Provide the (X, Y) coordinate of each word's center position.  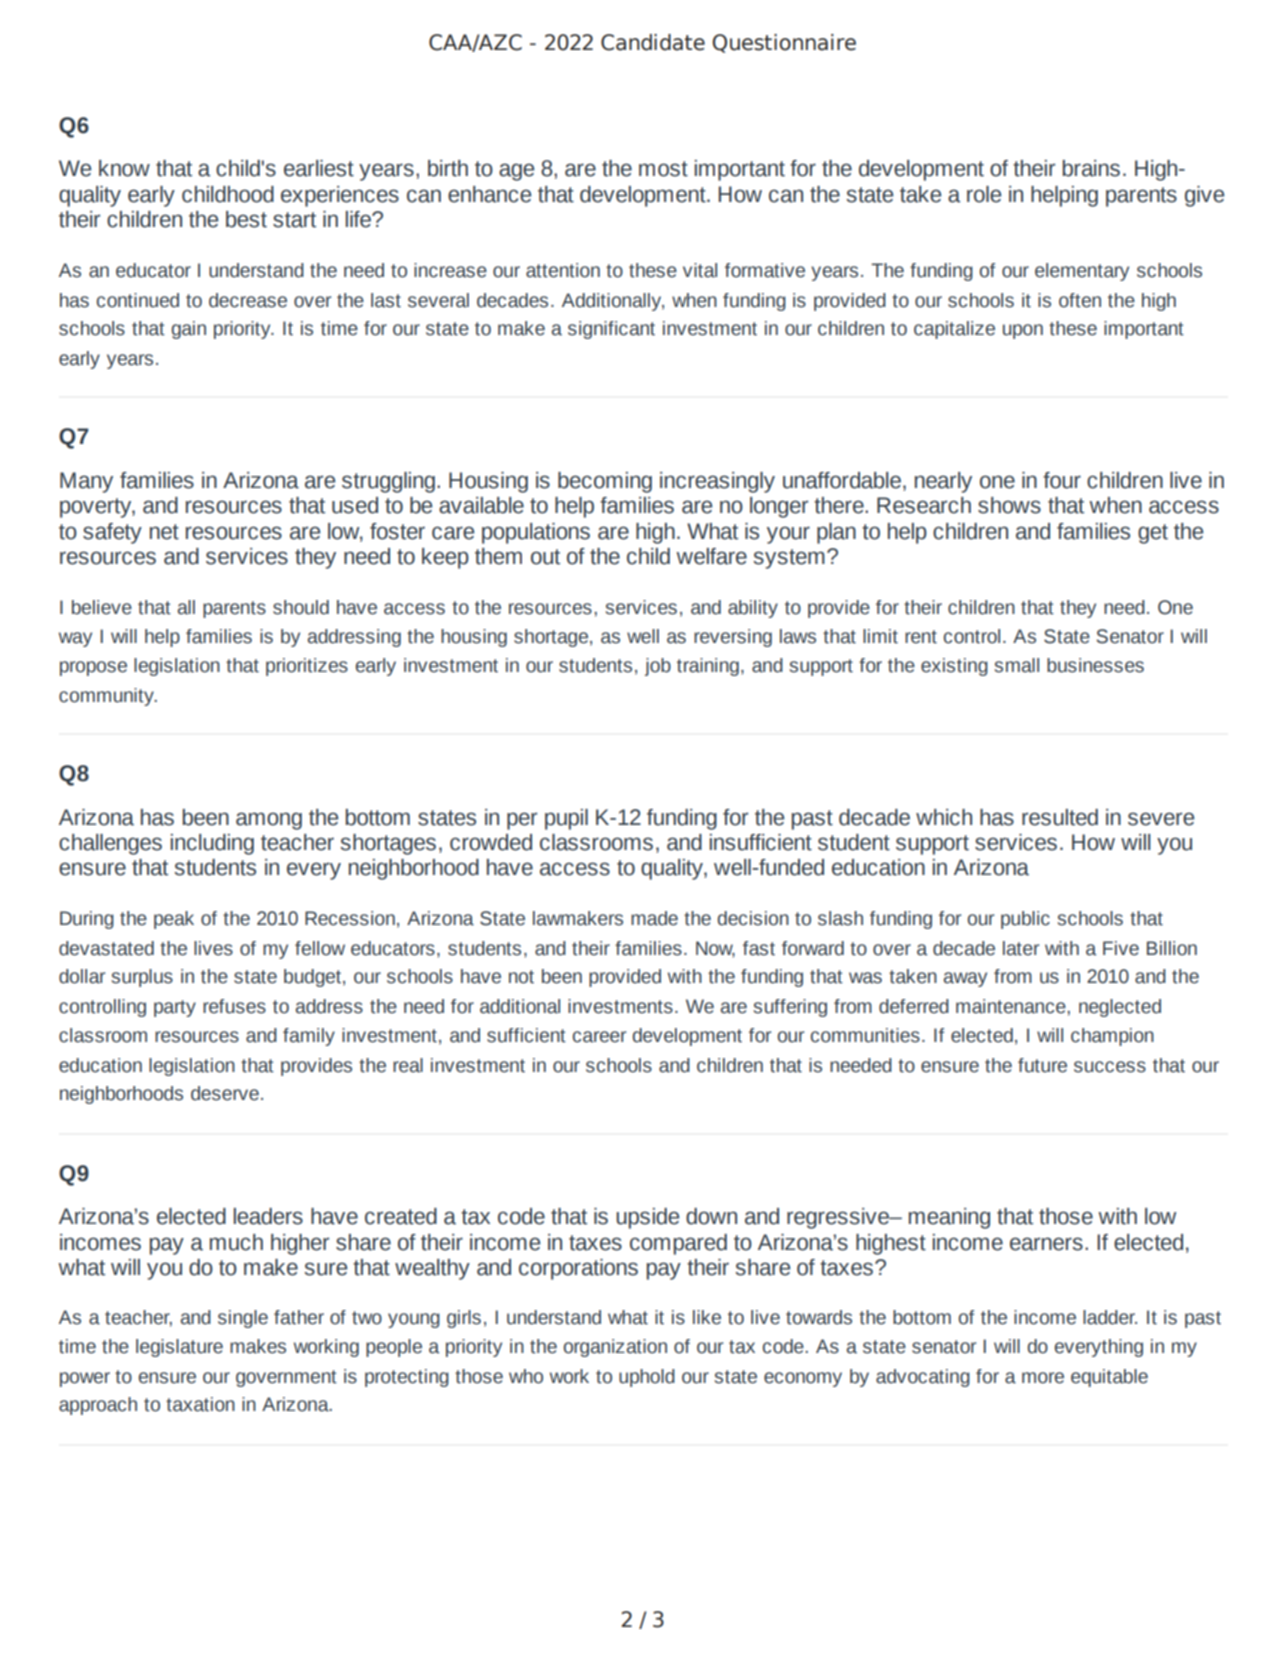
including (212, 844)
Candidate (653, 42)
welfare (711, 556)
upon (1023, 331)
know (124, 168)
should (301, 607)
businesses (1095, 665)
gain (188, 330)
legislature (179, 1348)
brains (1091, 168)
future (1042, 1065)
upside (647, 1218)
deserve (225, 1093)
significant (611, 330)
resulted (1060, 817)
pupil (566, 819)
